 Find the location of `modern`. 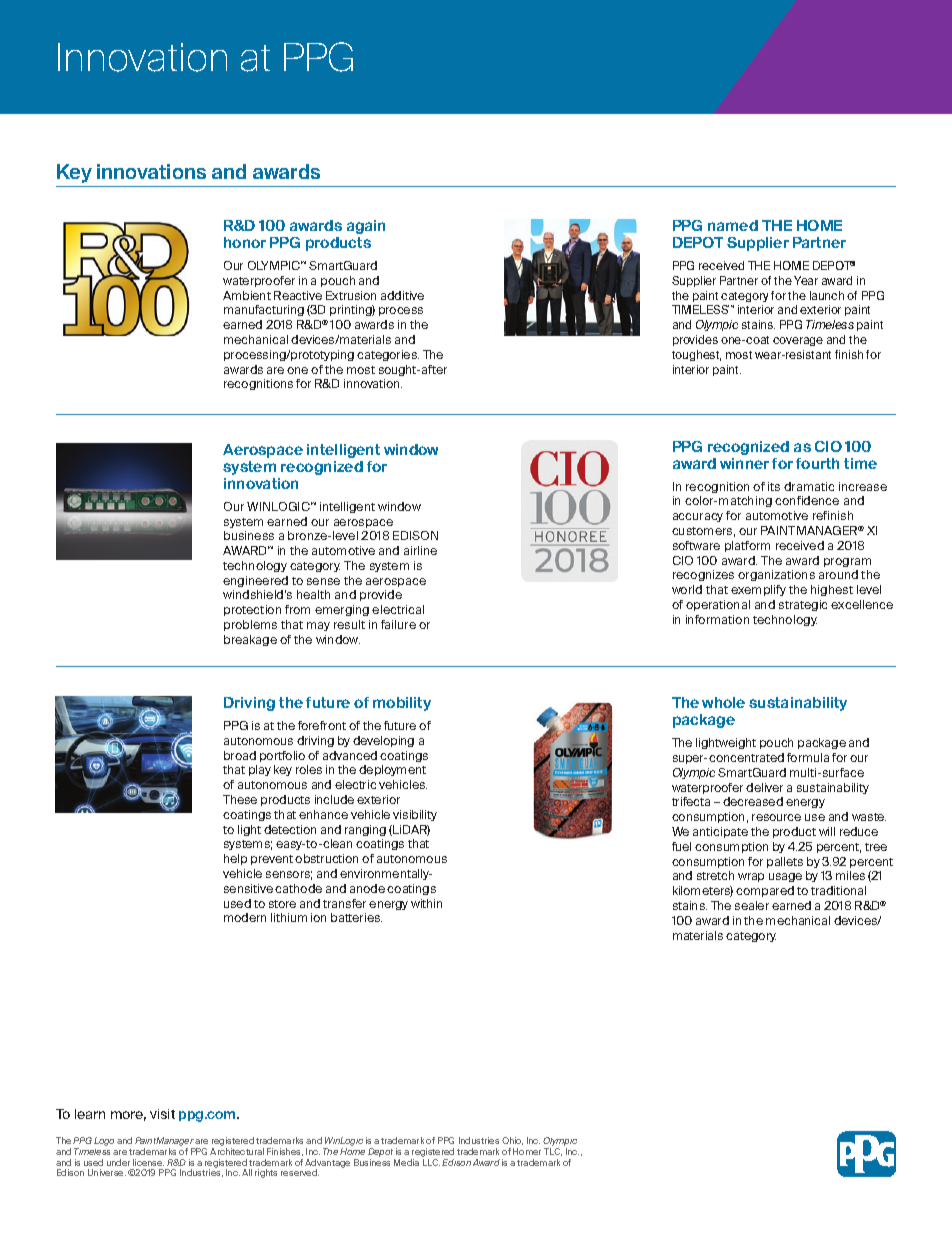

modern is located at coordinates (245, 917).
